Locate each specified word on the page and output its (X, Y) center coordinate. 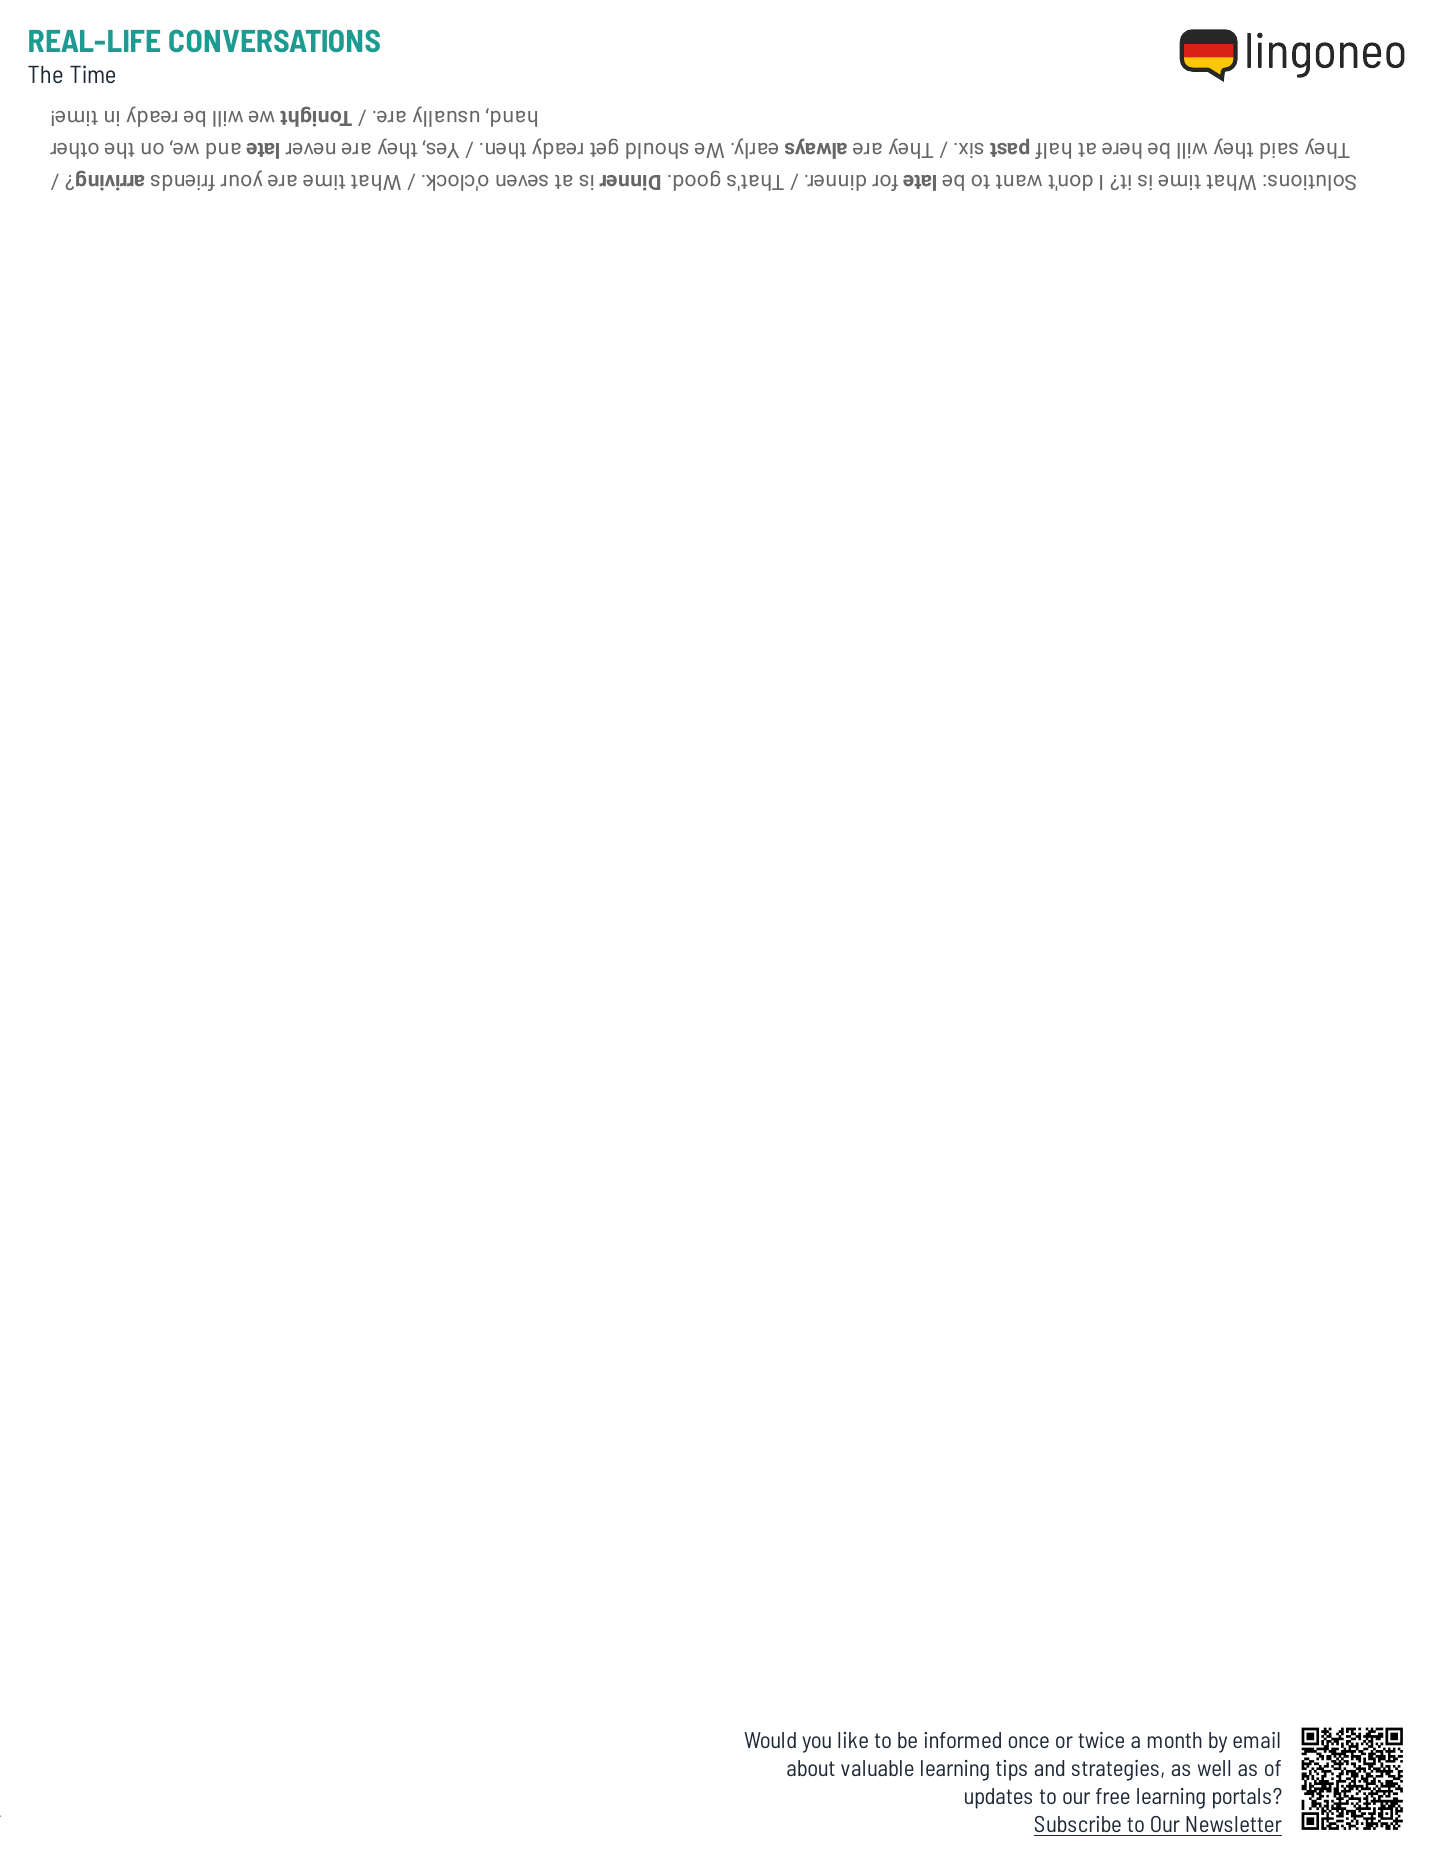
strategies (1115, 1770)
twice (1101, 1740)
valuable (877, 1768)
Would (770, 1740)
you (816, 1744)
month (1175, 1740)
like (853, 1740)
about (811, 1768)
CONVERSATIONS (274, 40)
